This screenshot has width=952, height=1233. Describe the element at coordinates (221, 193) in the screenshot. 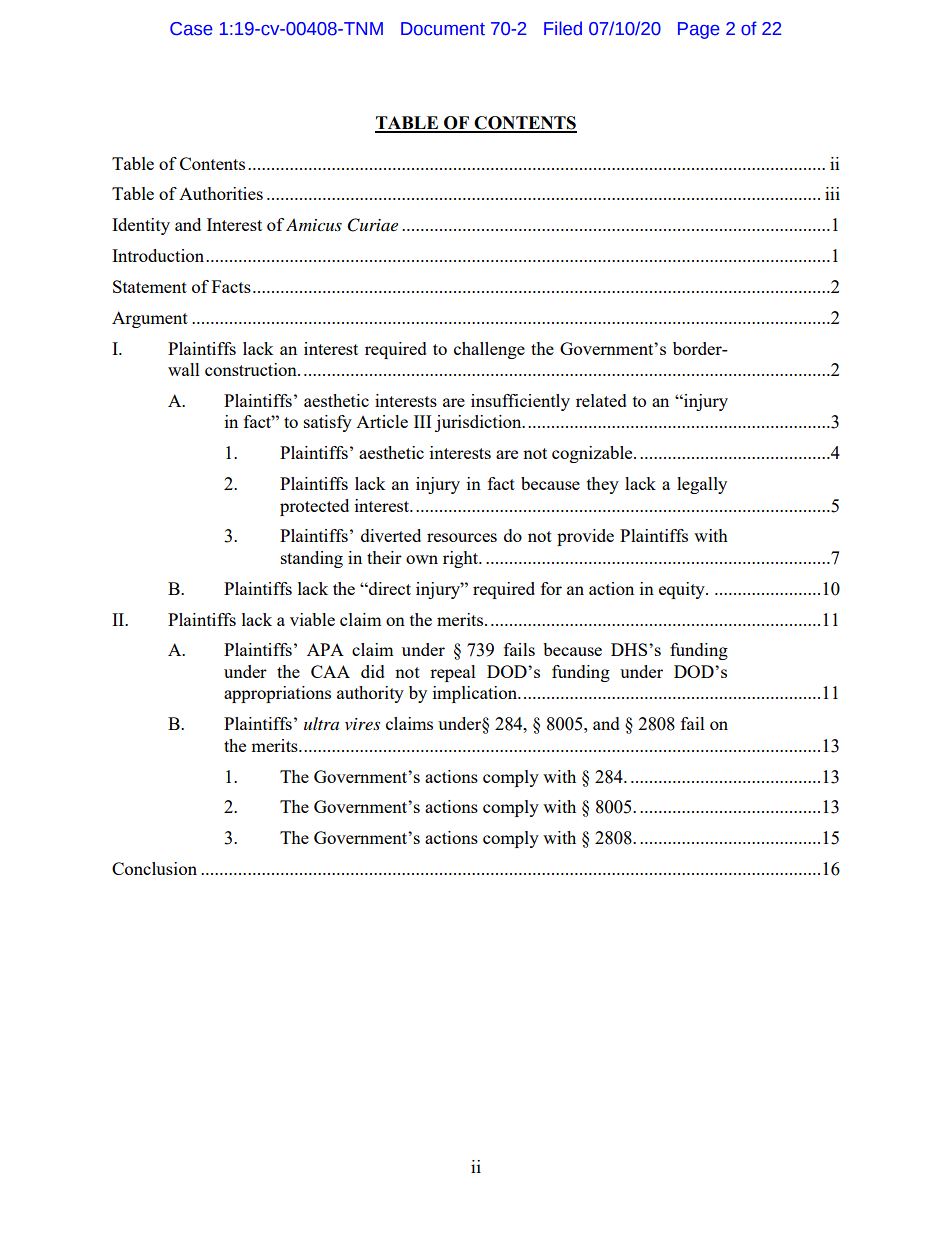

I see `Authorities` at that location.
